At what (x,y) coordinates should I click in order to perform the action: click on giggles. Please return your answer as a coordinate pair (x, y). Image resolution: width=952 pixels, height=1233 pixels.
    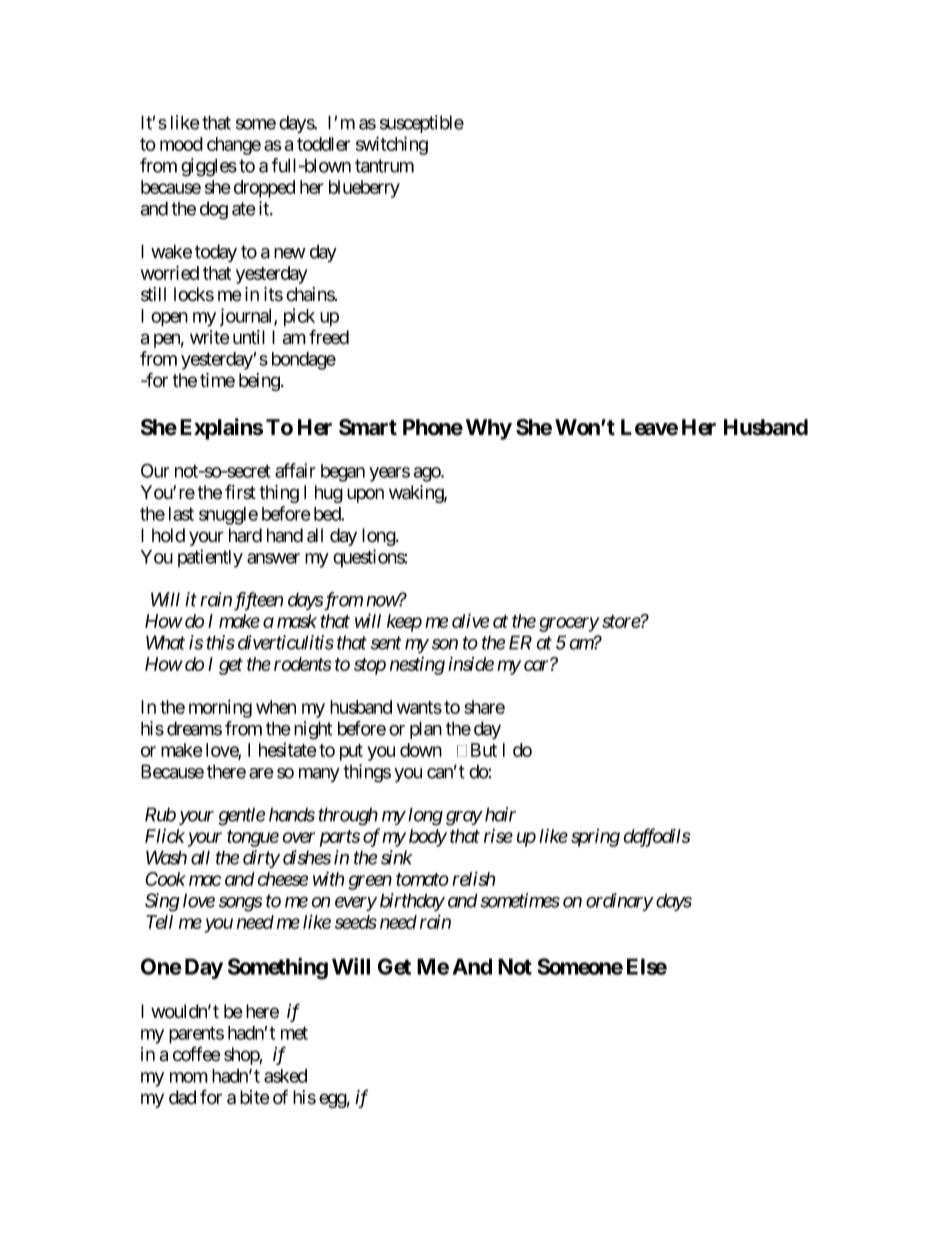
    Looking at the image, I should click on (209, 167).
